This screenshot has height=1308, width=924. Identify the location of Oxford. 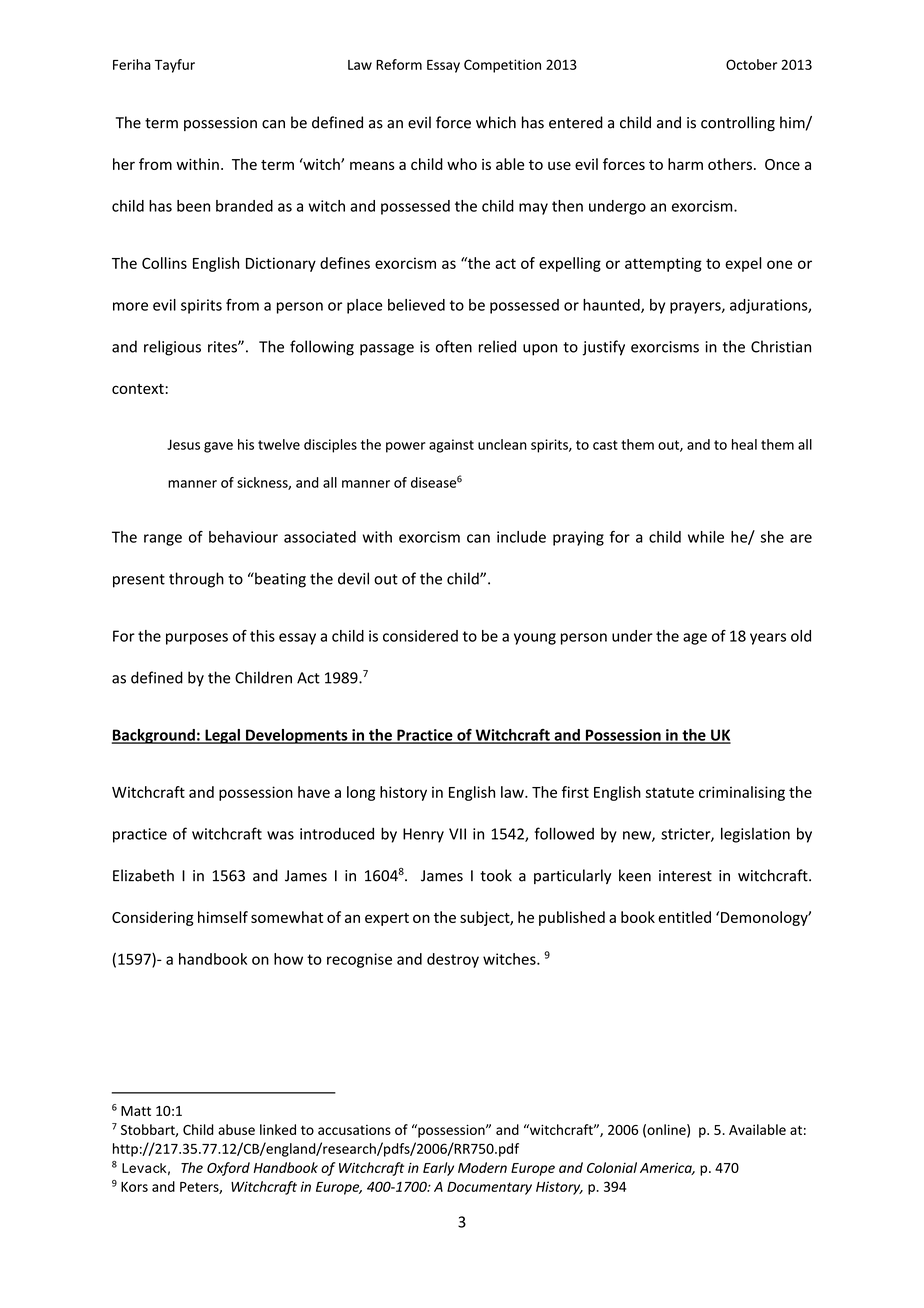
(228, 1169).
